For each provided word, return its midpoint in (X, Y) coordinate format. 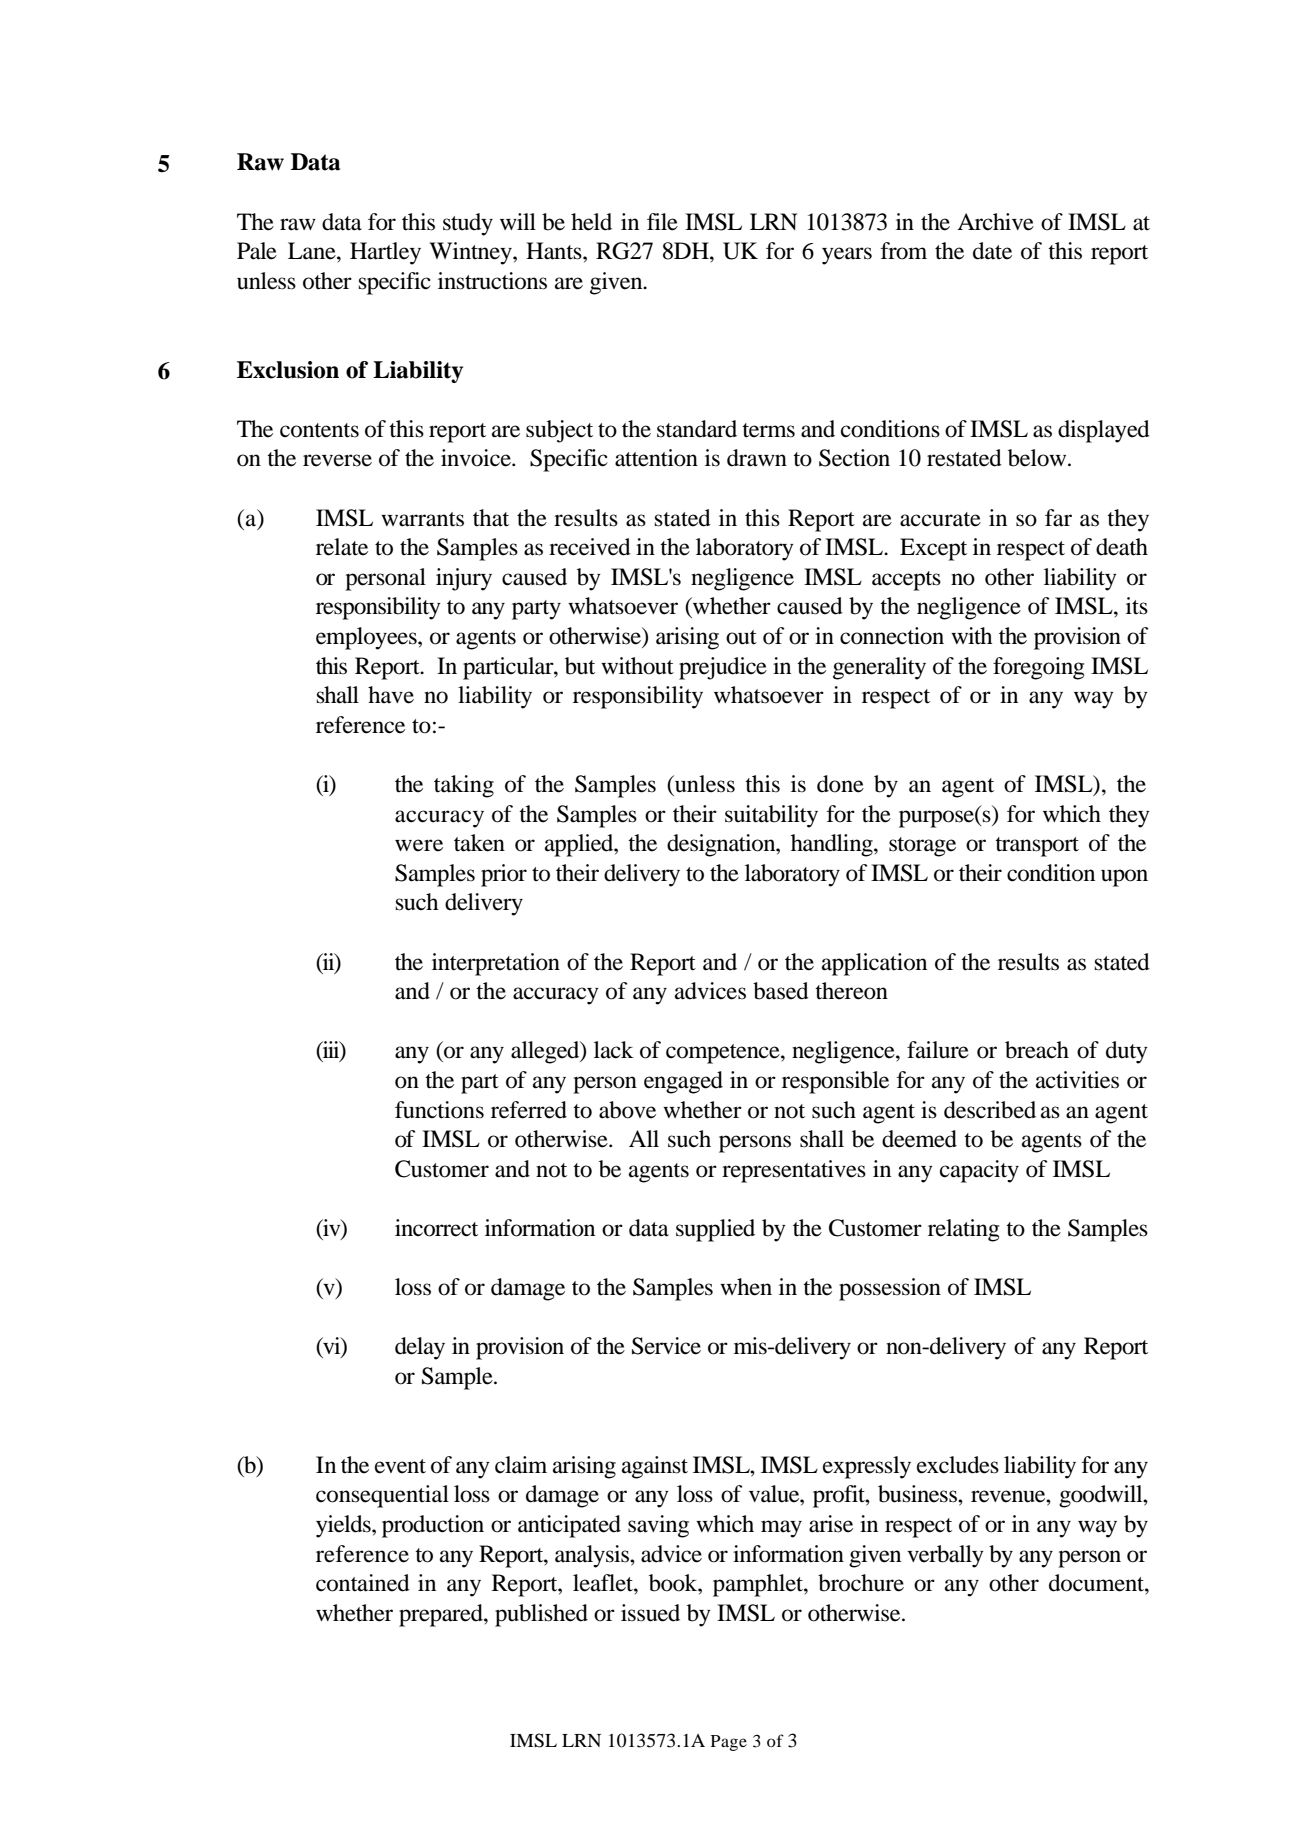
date (992, 251)
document (1097, 1583)
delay (420, 1348)
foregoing (1038, 668)
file (662, 222)
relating (963, 1230)
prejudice (723, 668)
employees (367, 638)
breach (1037, 1050)
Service (666, 1346)
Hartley (385, 253)
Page (729, 1743)
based (781, 991)
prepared (442, 1615)
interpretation (496, 964)
